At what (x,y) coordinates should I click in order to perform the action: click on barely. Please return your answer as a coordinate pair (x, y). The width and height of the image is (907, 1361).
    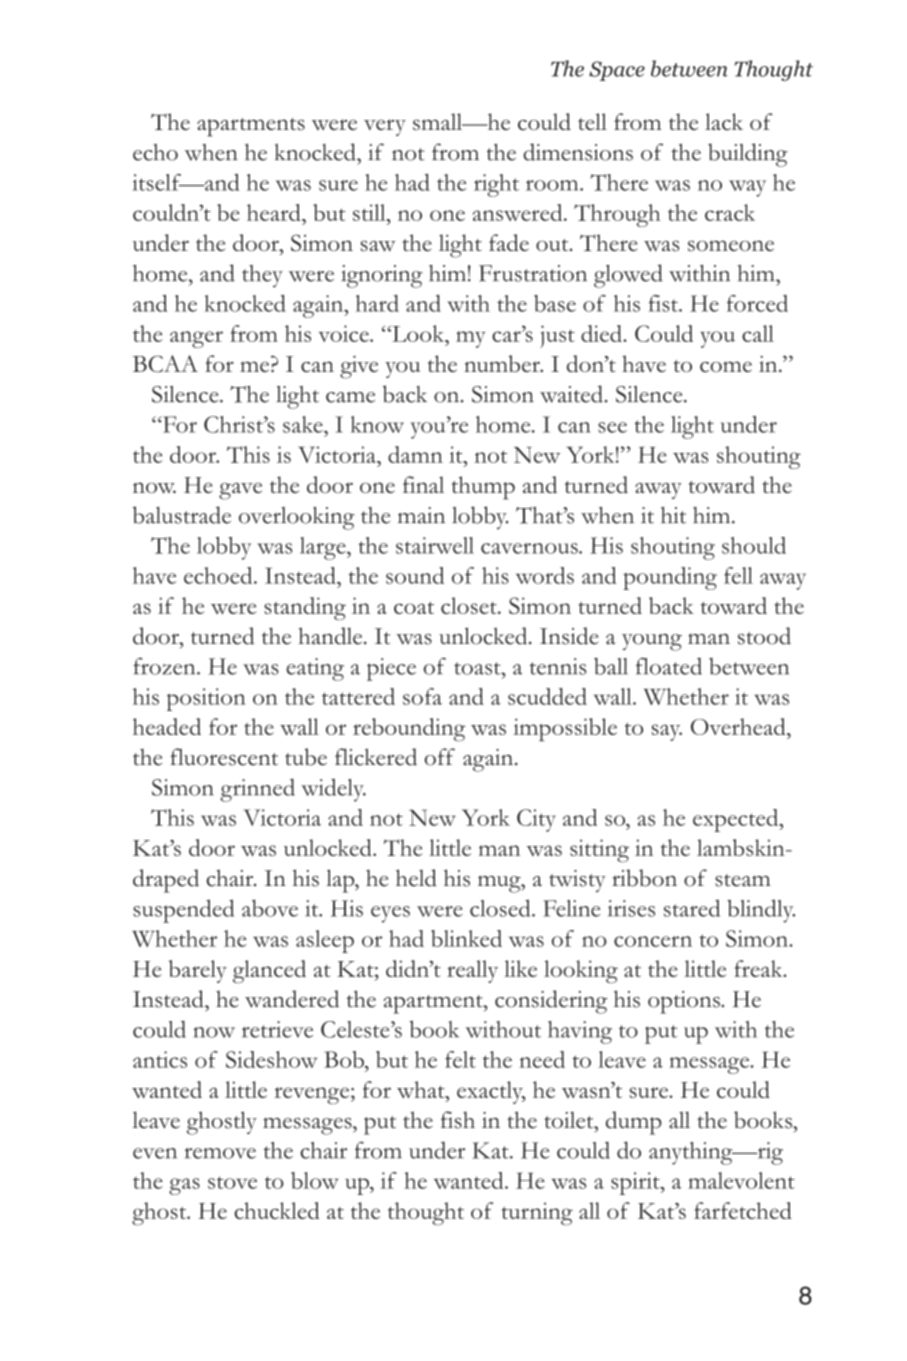
    Looking at the image, I should click on (198, 971).
